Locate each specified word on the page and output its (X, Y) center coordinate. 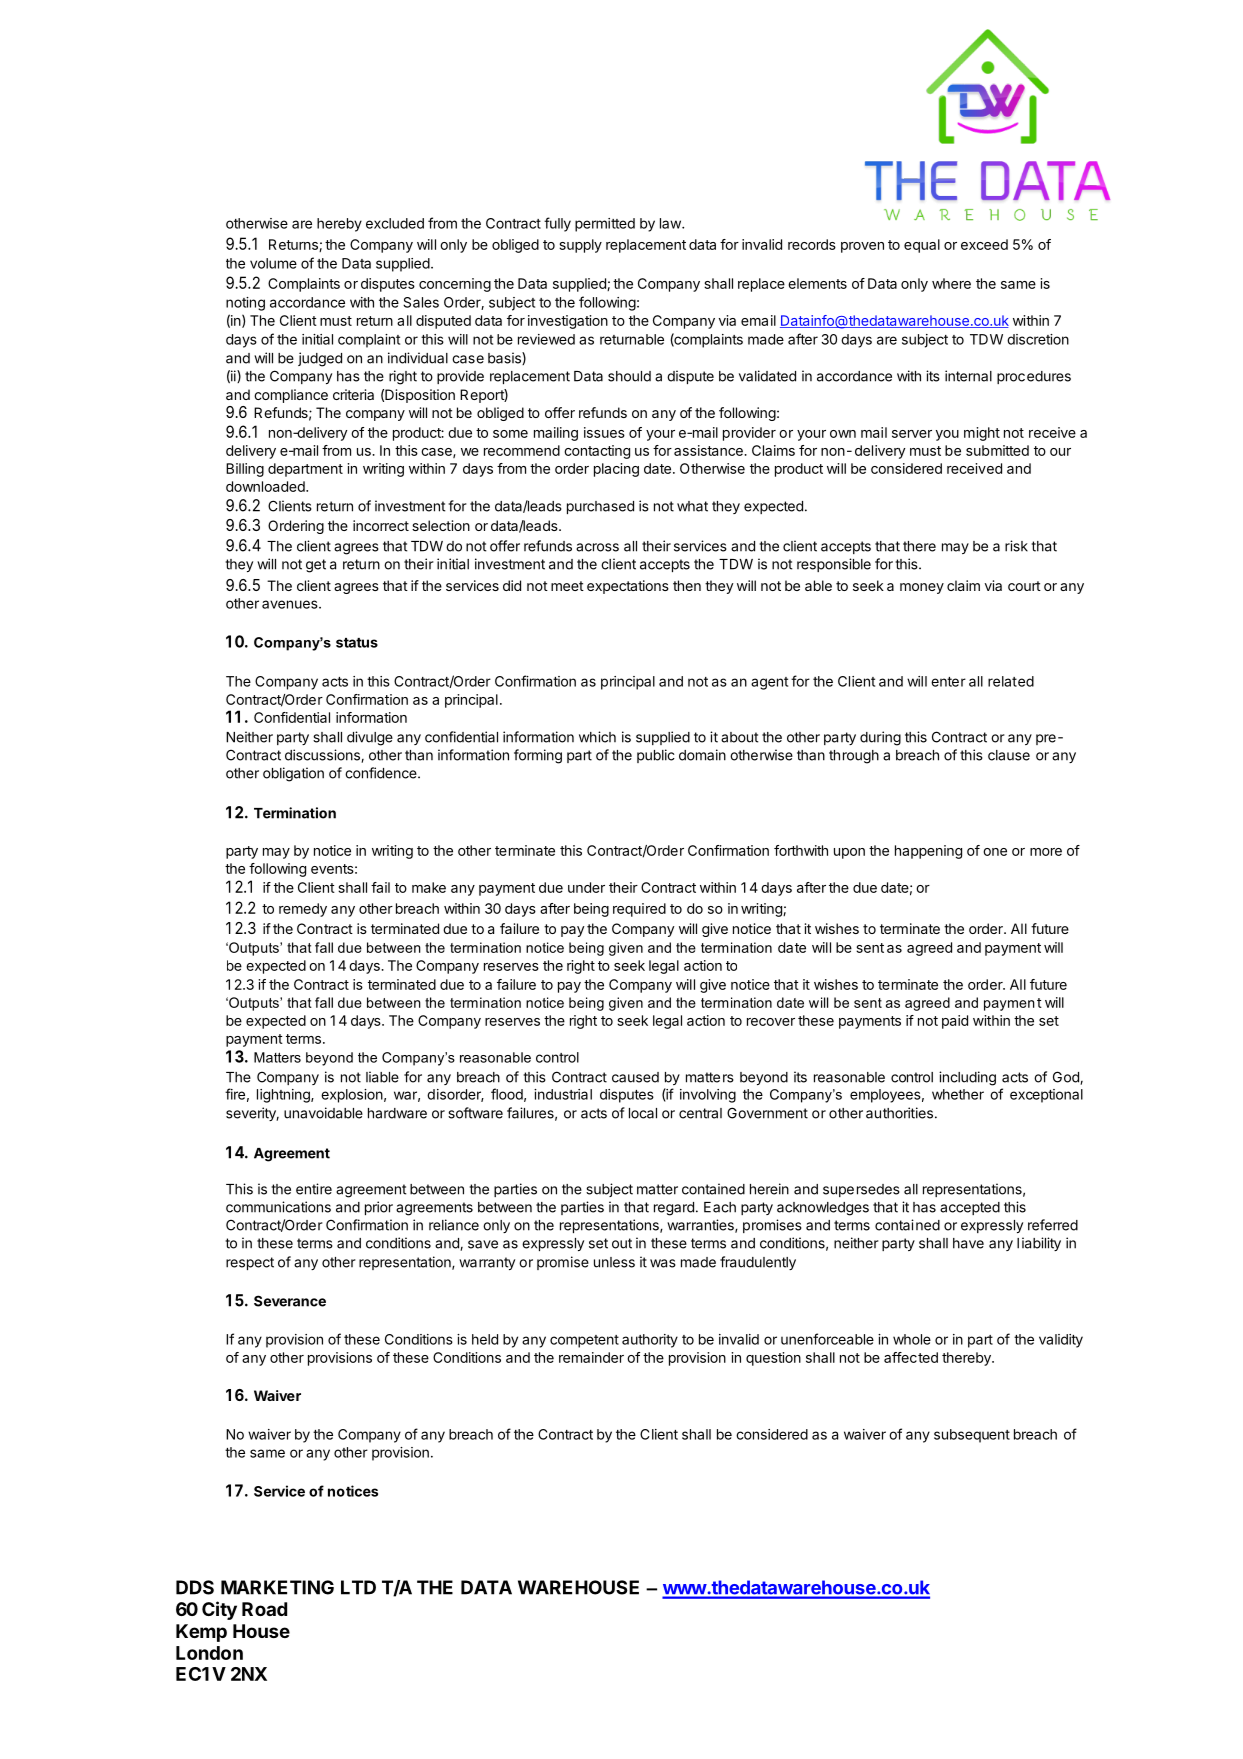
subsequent (972, 1436)
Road (264, 1609)
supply (580, 246)
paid (955, 1022)
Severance (290, 1301)
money (922, 588)
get (316, 566)
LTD (358, 1587)
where (951, 283)
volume (273, 263)
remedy (303, 910)
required (639, 910)
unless (614, 1262)
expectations (628, 587)
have (968, 1243)
